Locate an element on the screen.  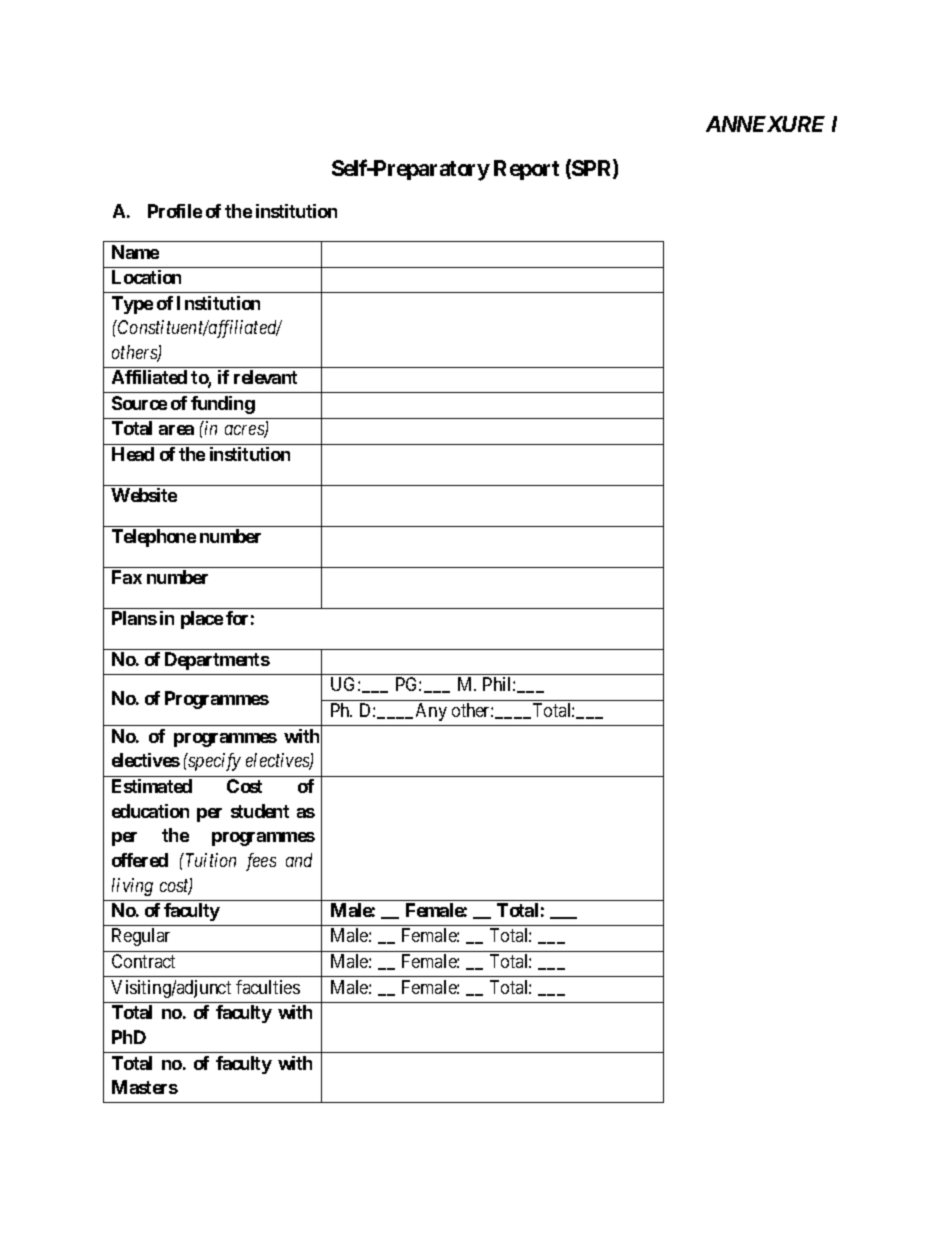
Website is located at coordinates (144, 495).
